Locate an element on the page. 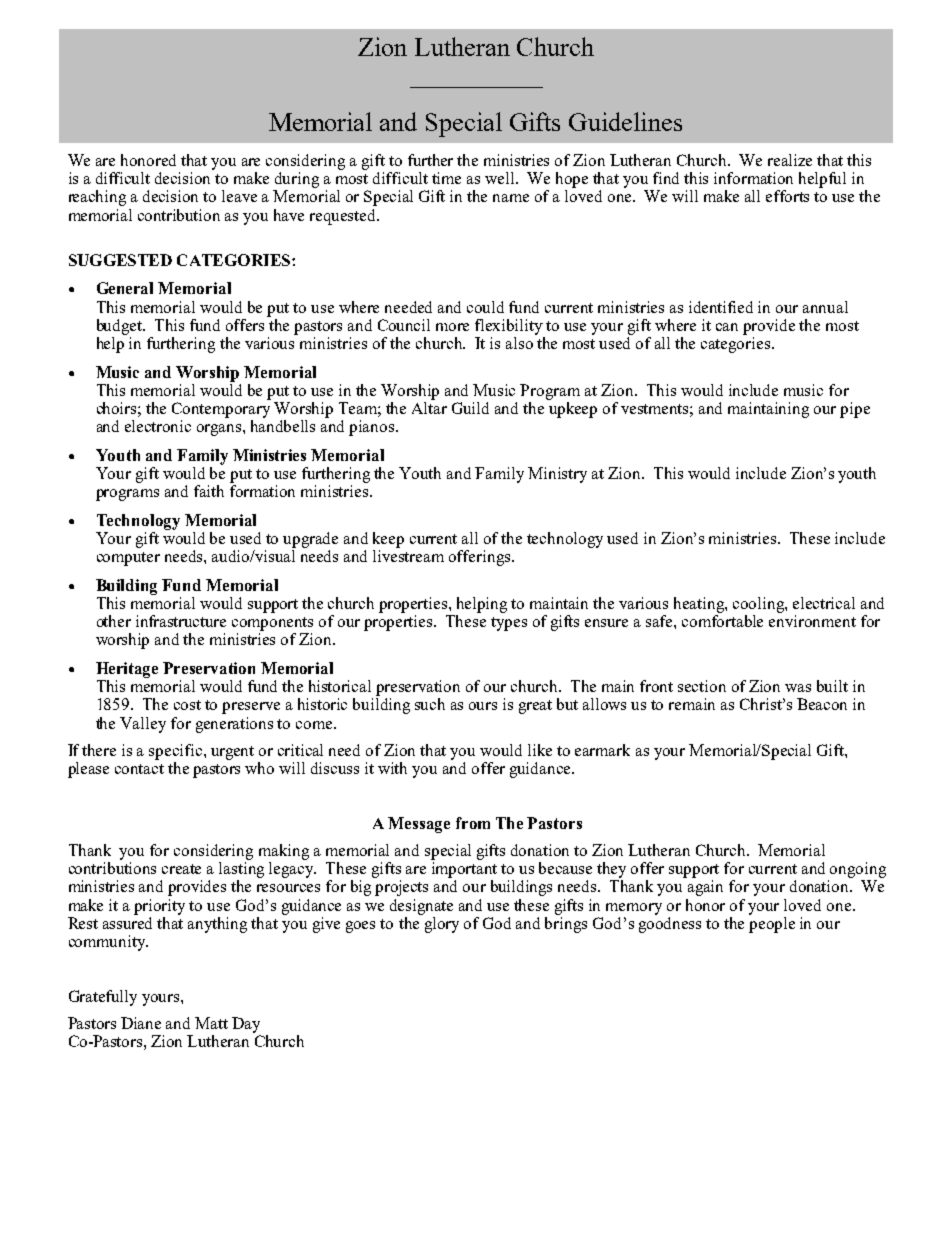  Diane is located at coordinates (141, 1023).
